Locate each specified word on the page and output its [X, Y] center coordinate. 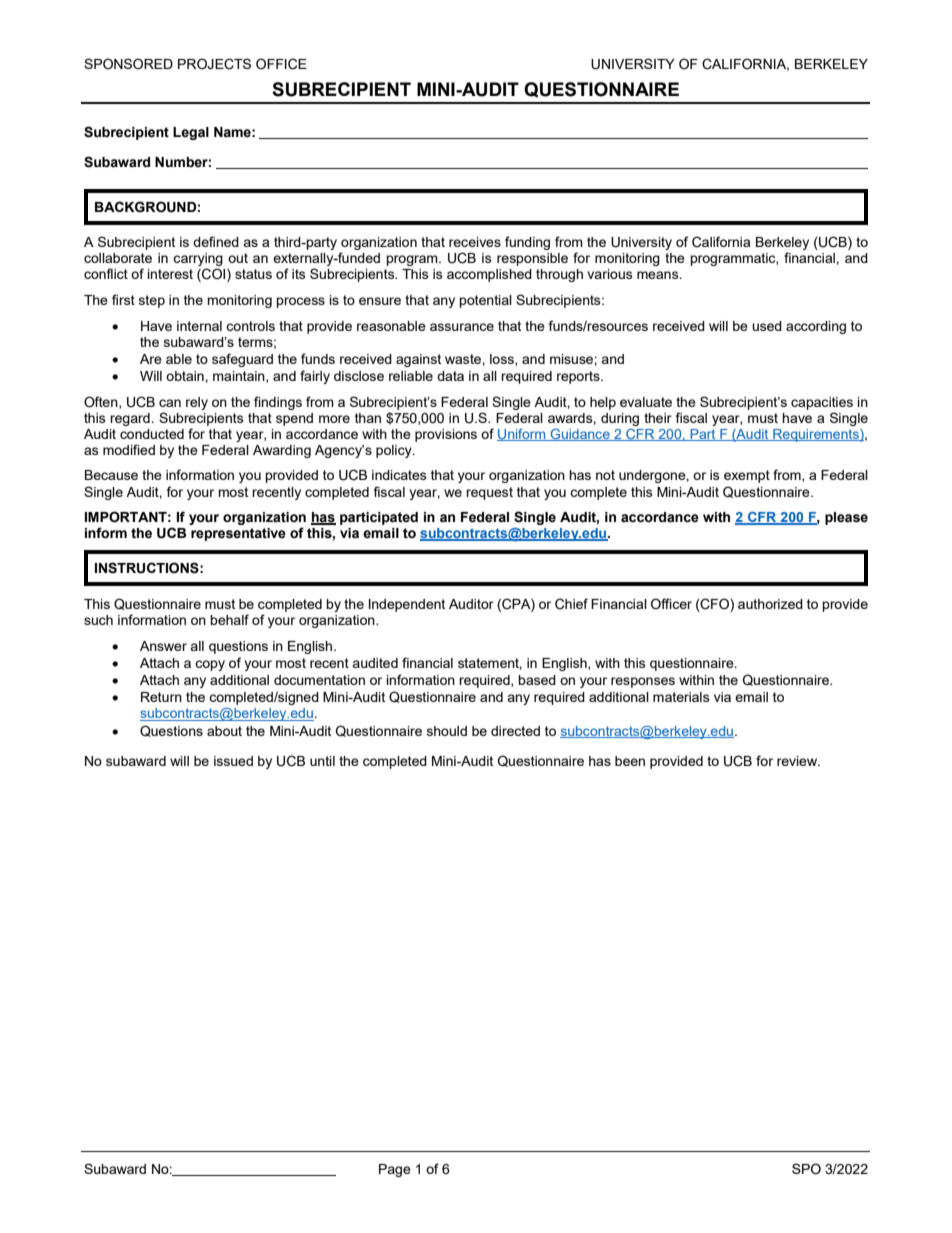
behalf [229, 619]
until [322, 761]
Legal [191, 133]
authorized [770, 604]
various [610, 274]
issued [233, 761]
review [798, 761]
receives [475, 242]
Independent [407, 605]
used [767, 326]
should [447, 731]
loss [503, 360]
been [630, 761]
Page [395, 1170]
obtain [186, 376]
